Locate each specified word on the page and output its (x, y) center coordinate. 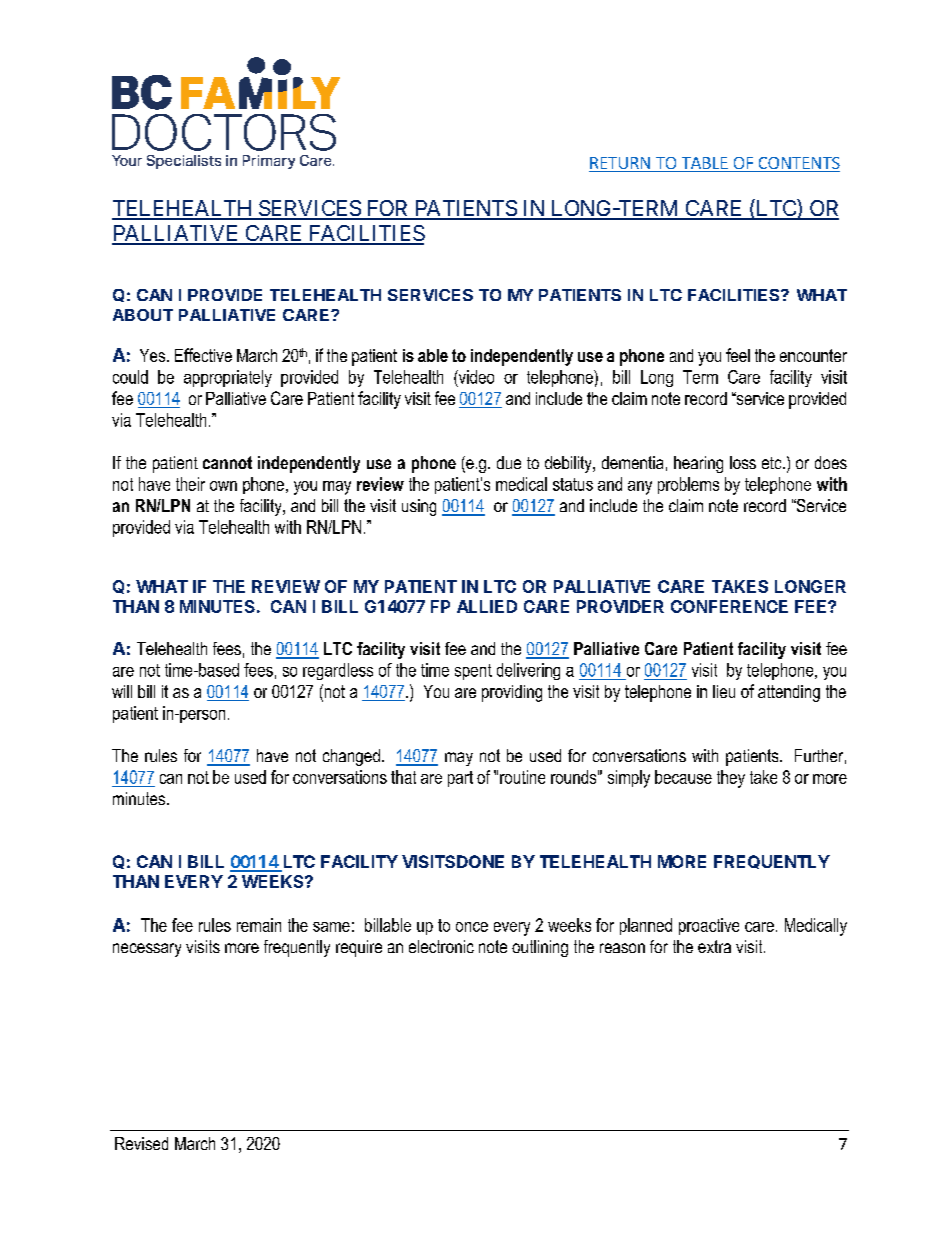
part (460, 779)
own (223, 486)
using (419, 507)
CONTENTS (798, 164)
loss (743, 462)
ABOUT (143, 315)
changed (351, 757)
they (731, 779)
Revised (141, 1143)
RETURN (620, 164)
